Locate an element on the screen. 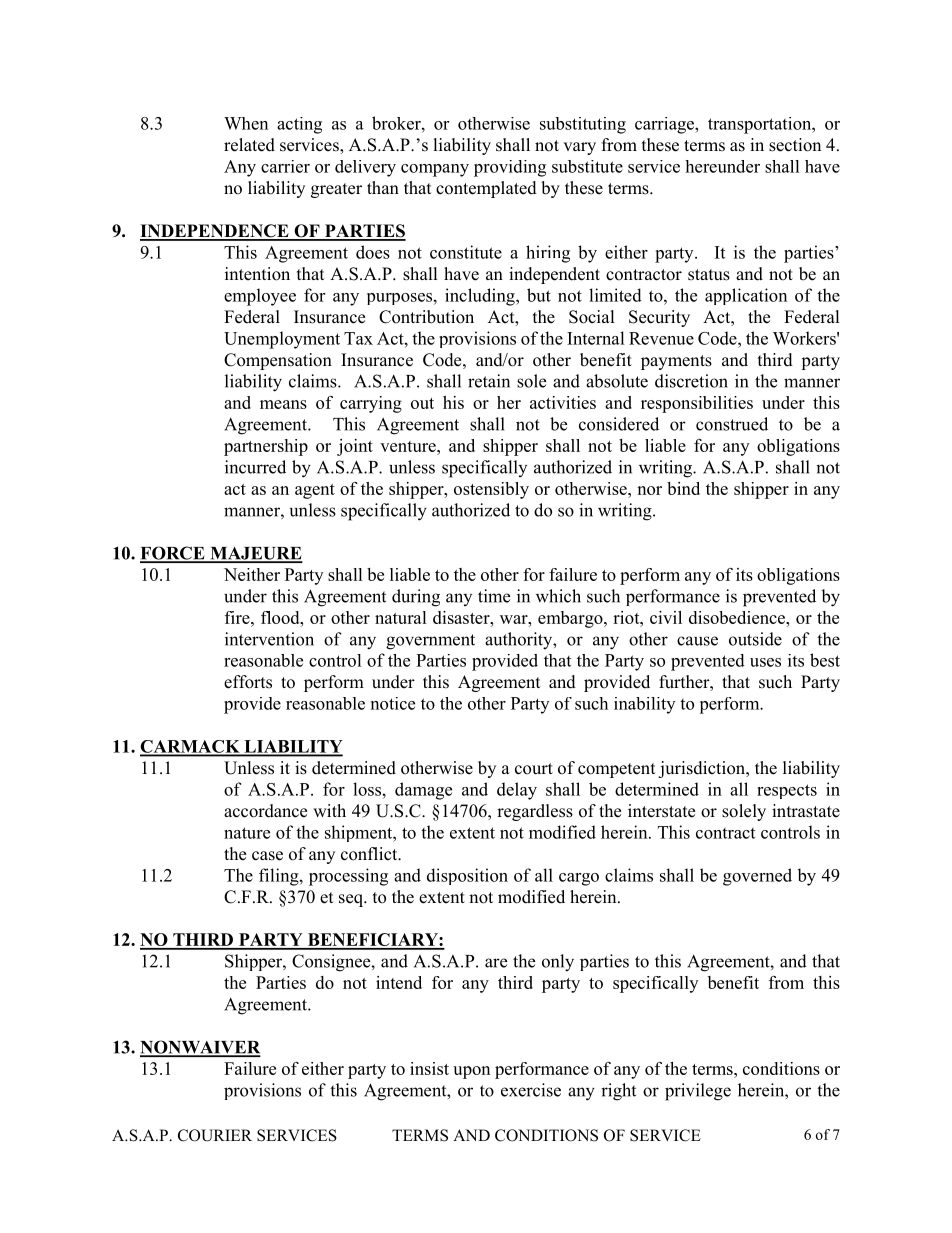 The width and height of the screenshot is (952, 1233). related is located at coordinates (249, 145).
